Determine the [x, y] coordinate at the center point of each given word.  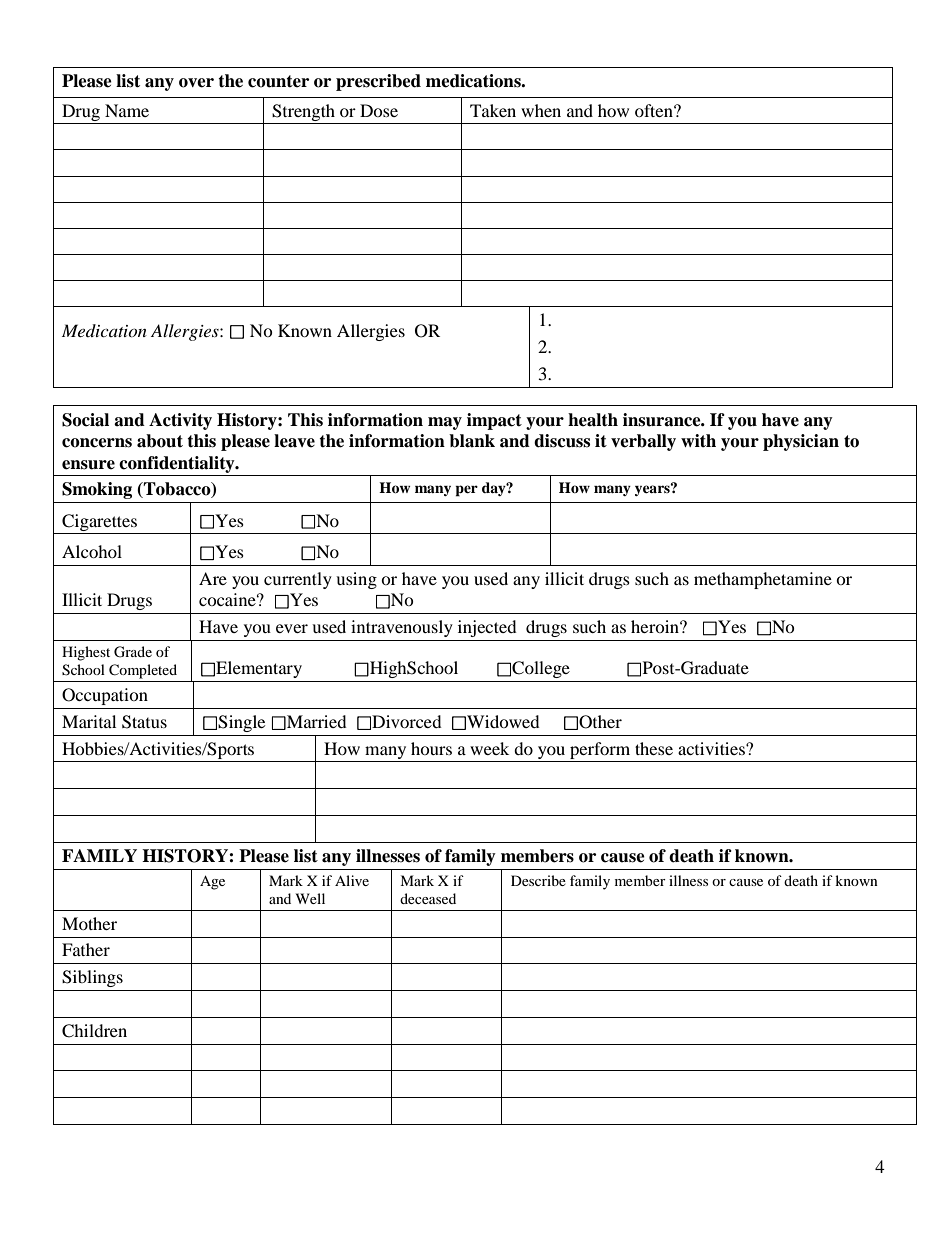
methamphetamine [763, 580]
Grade [133, 652]
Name [127, 110]
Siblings [92, 978]
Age [212, 882]
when [541, 110]
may [445, 423]
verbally [643, 442]
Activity [180, 421]
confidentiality [178, 464]
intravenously [402, 628]
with [698, 440]
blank [472, 441]
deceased [428, 898]
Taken [493, 110]
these [654, 748]
